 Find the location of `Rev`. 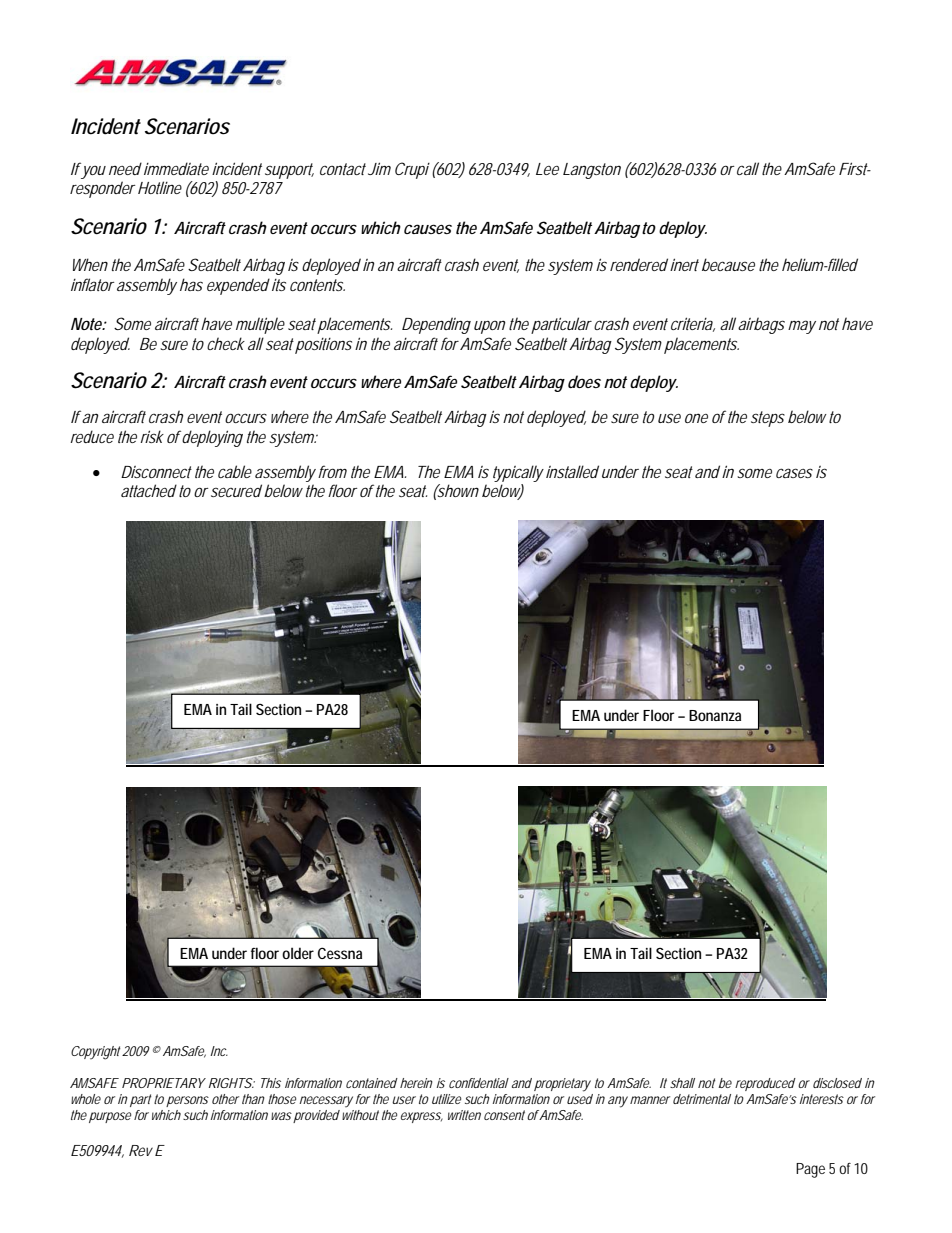

Rev is located at coordinates (141, 1150).
